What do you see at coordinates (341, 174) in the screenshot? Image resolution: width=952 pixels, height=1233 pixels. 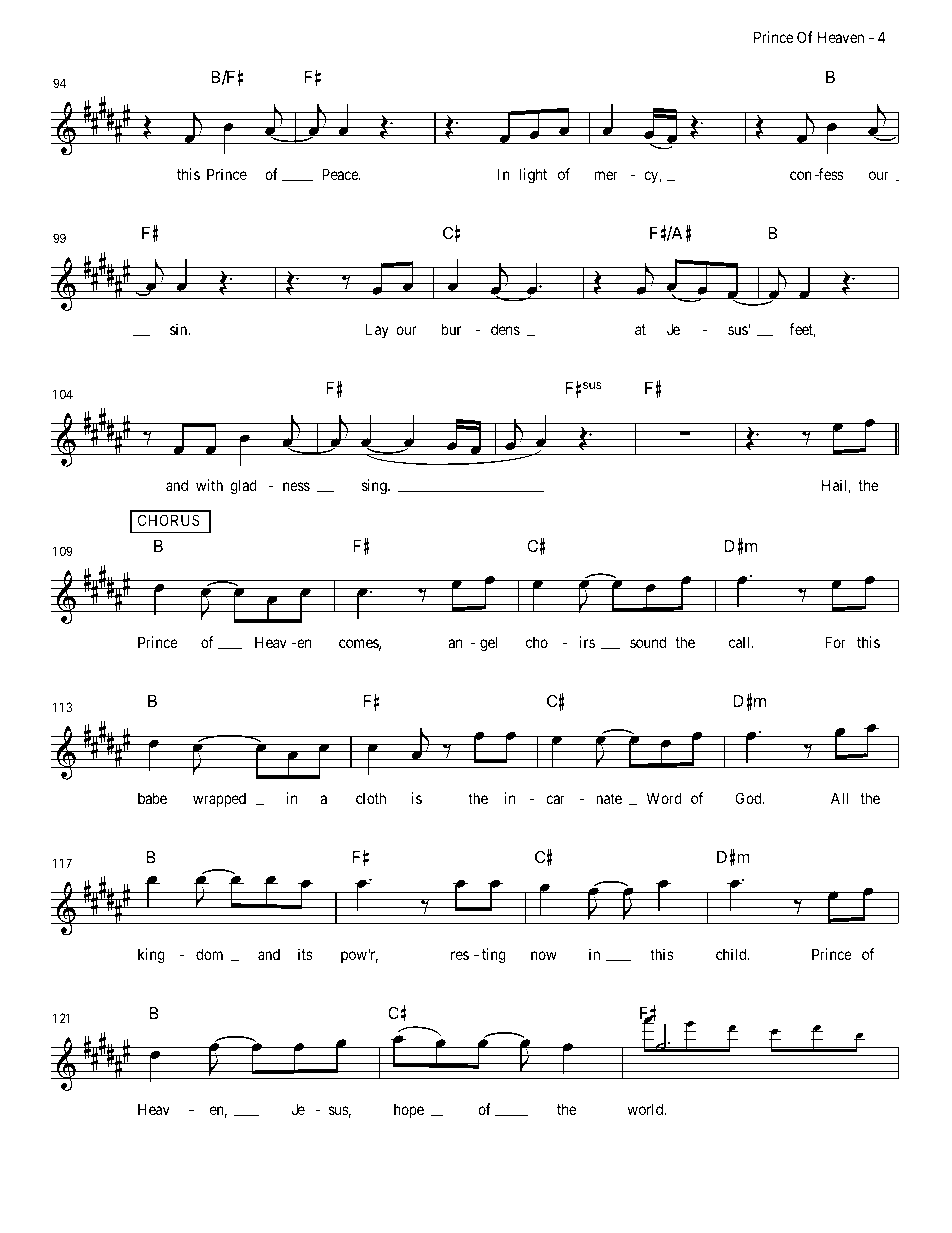 I see `Peace` at bounding box center [341, 174].
